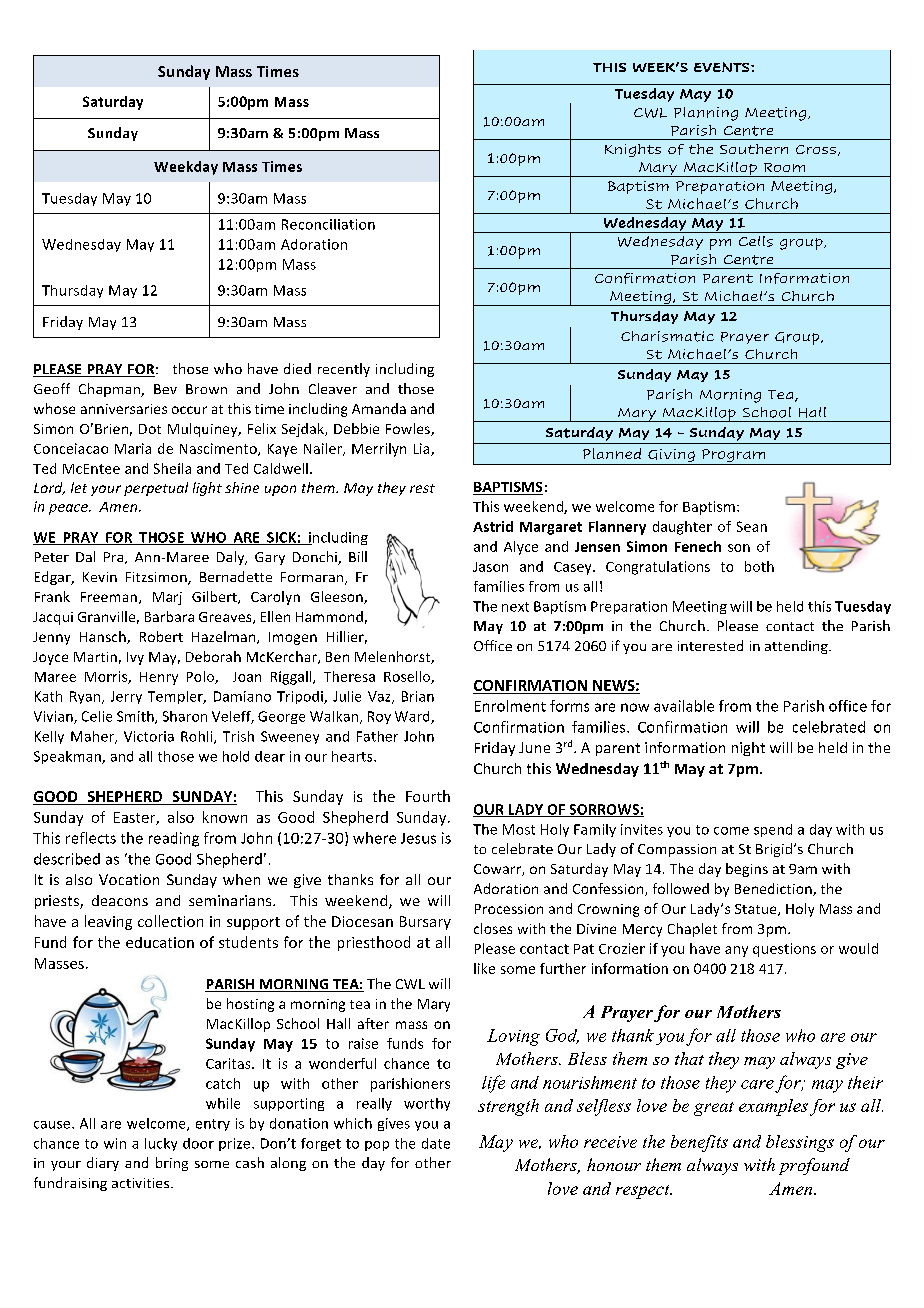  What do you see at coordinates (379, 408) in the document?
I see `Amanda` at bounding box center [379, 408].
